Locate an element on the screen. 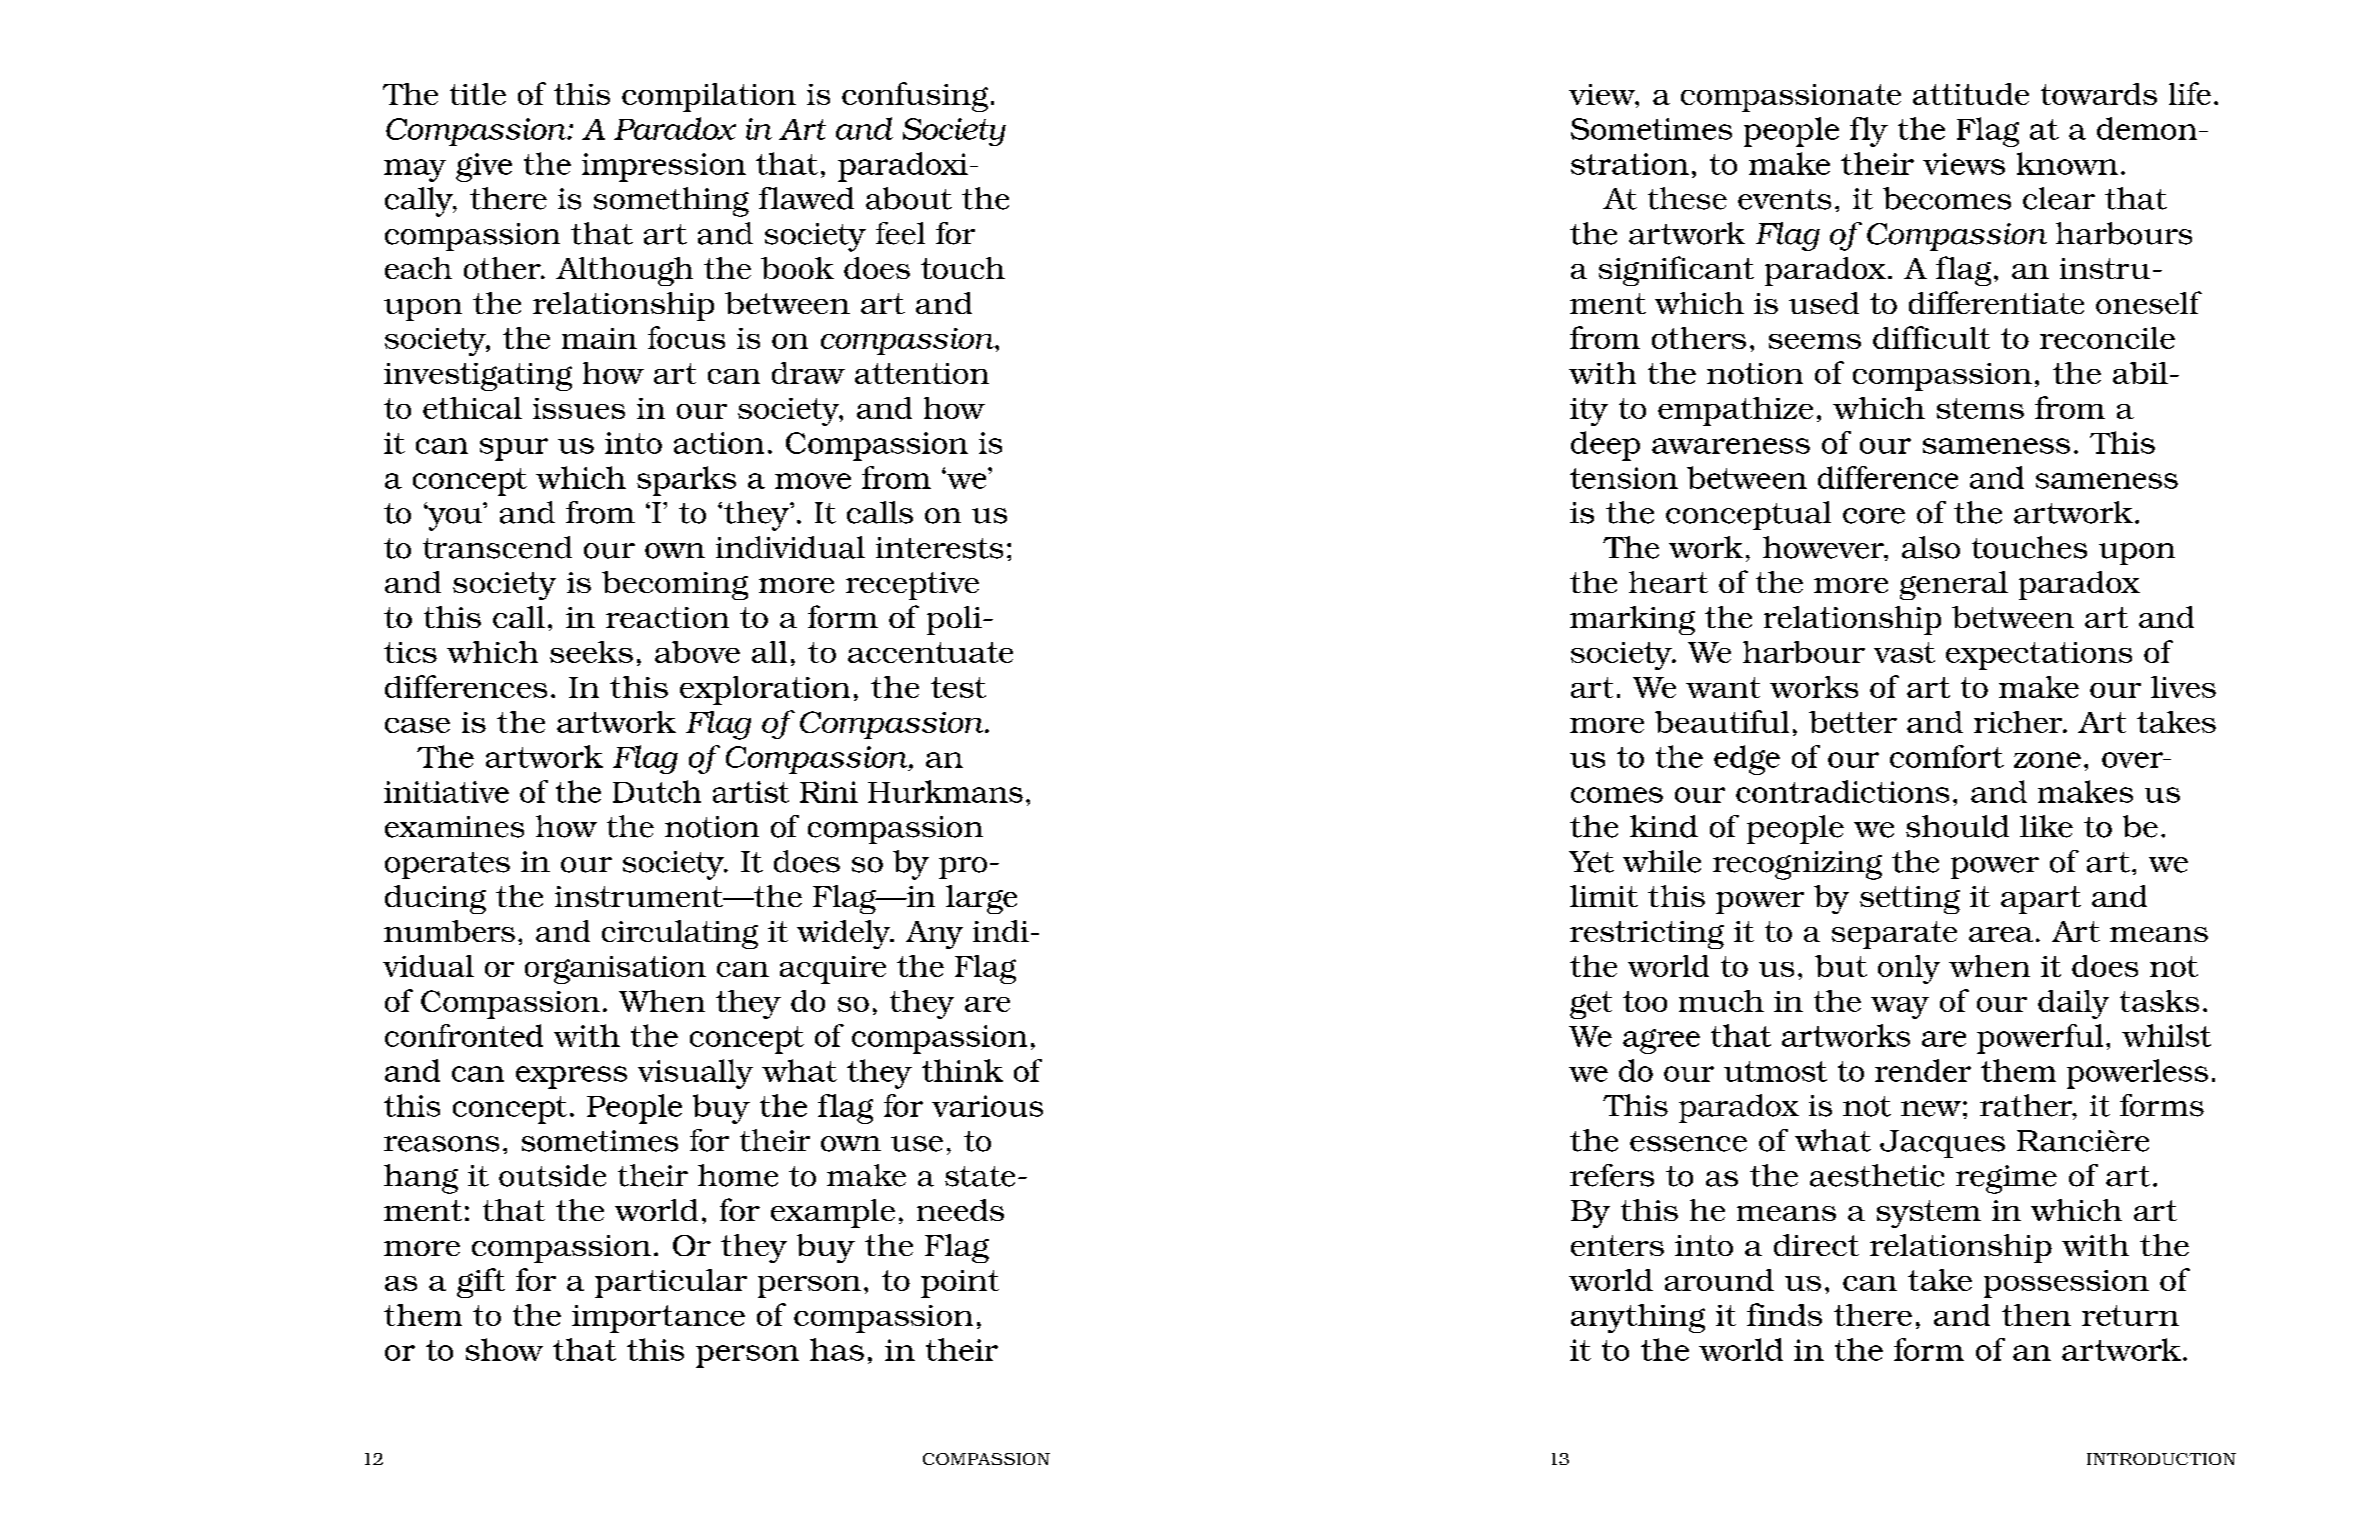 The height and width of the screenshot is (1535, 2372). richer is located at coordinates (2019, 722).
